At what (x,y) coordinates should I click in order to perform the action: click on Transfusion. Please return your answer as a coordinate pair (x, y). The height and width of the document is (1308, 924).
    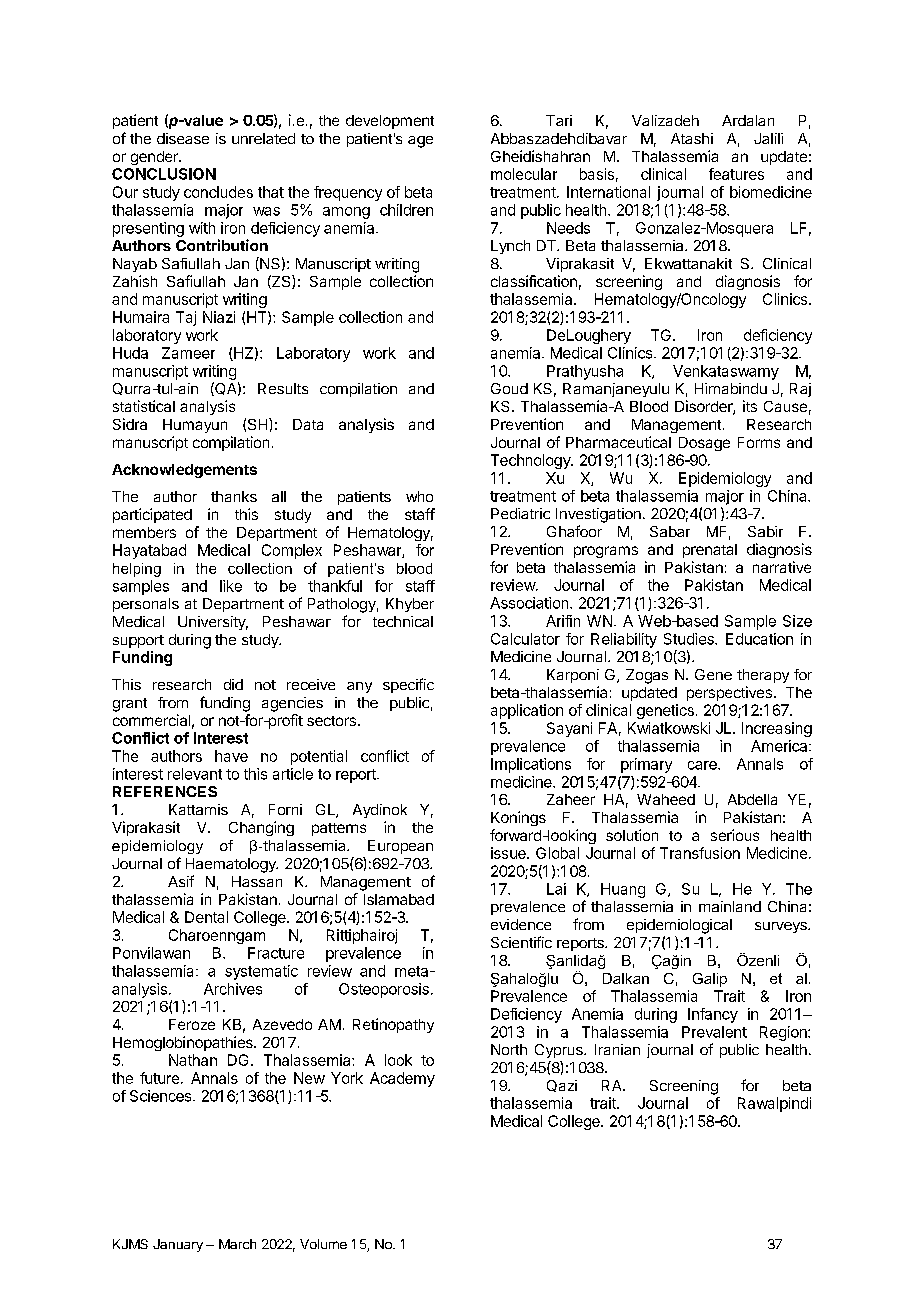
    Looking at the image, I should click on (700, 853).
